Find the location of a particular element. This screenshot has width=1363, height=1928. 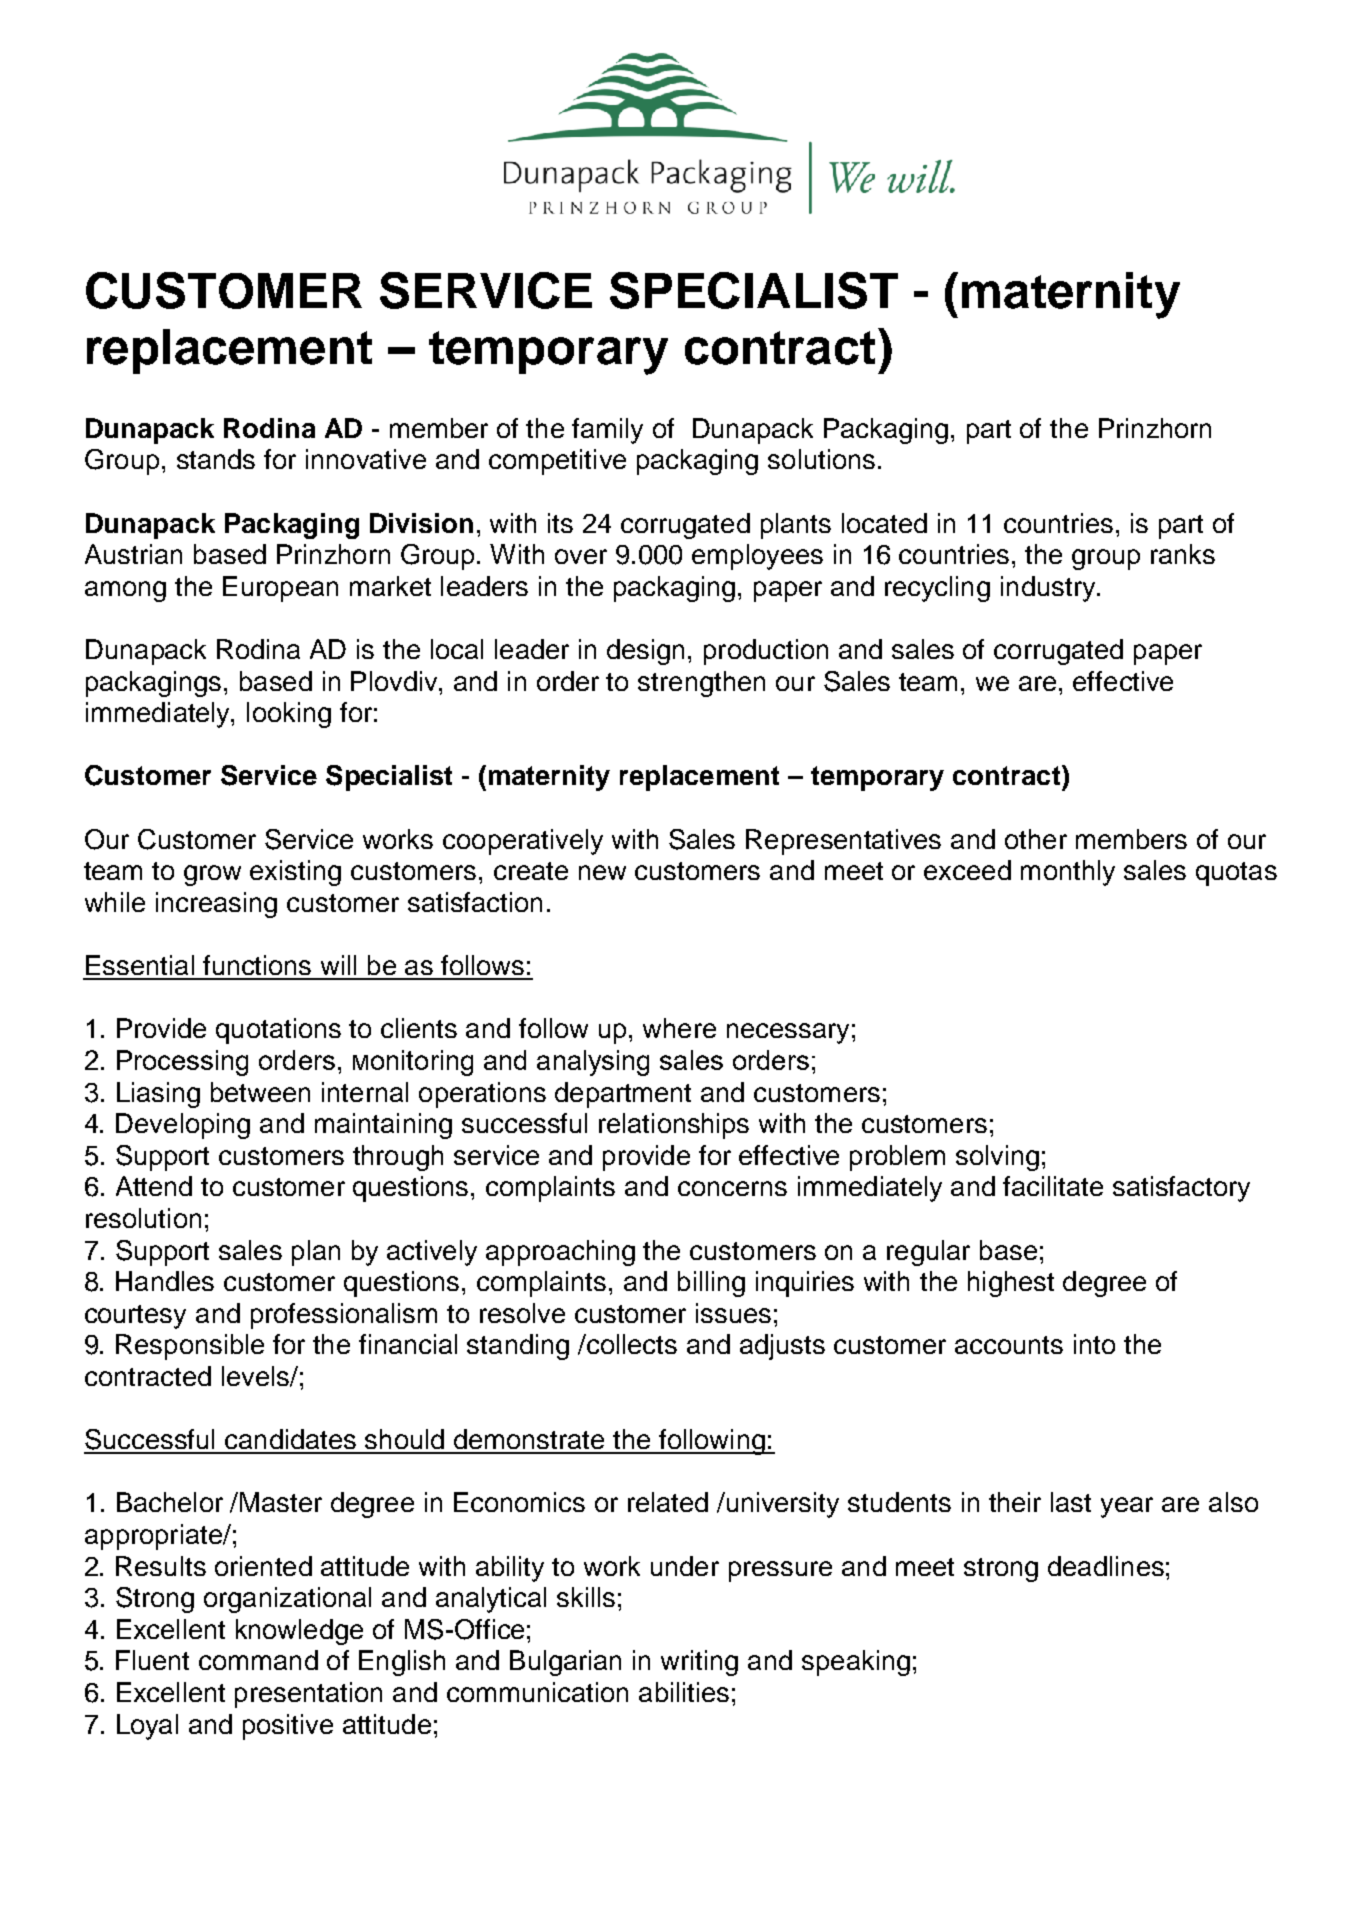

command is located at coordinates (258, 1660).
